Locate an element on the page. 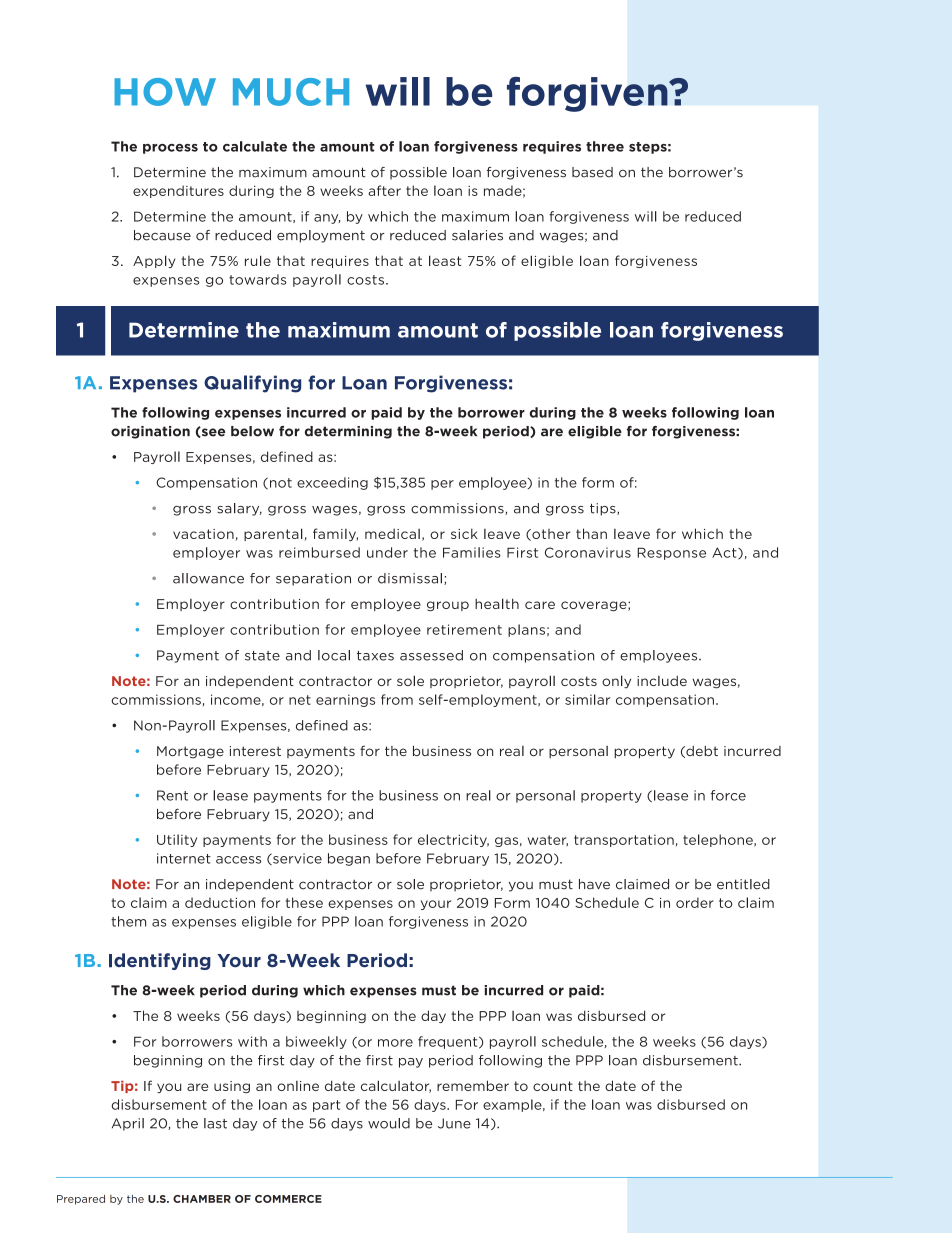 This page has height=1233, width=952. three is located at coordinates (605, 146).
